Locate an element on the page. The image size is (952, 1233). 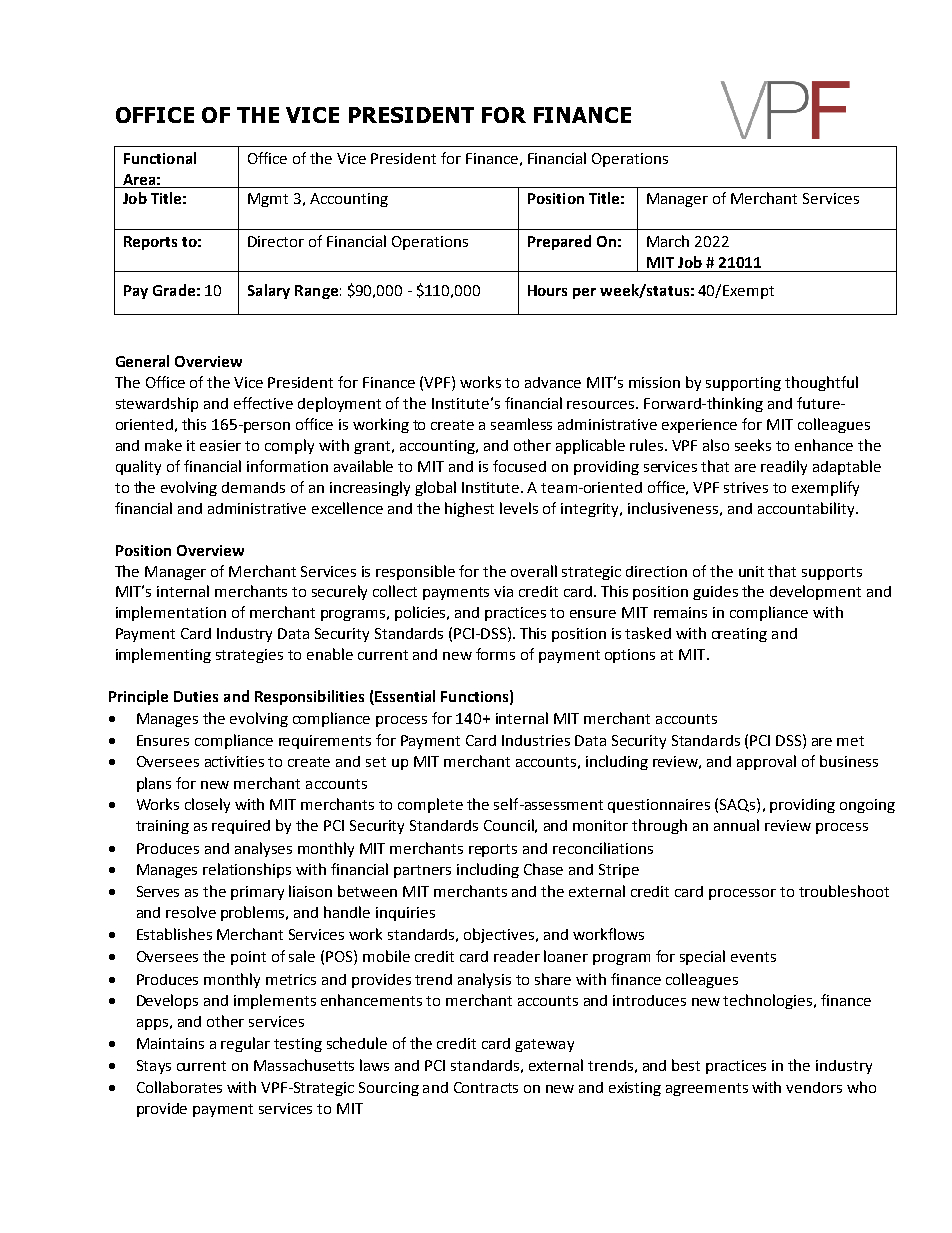
regular is located at coordinates (245, 1044).
